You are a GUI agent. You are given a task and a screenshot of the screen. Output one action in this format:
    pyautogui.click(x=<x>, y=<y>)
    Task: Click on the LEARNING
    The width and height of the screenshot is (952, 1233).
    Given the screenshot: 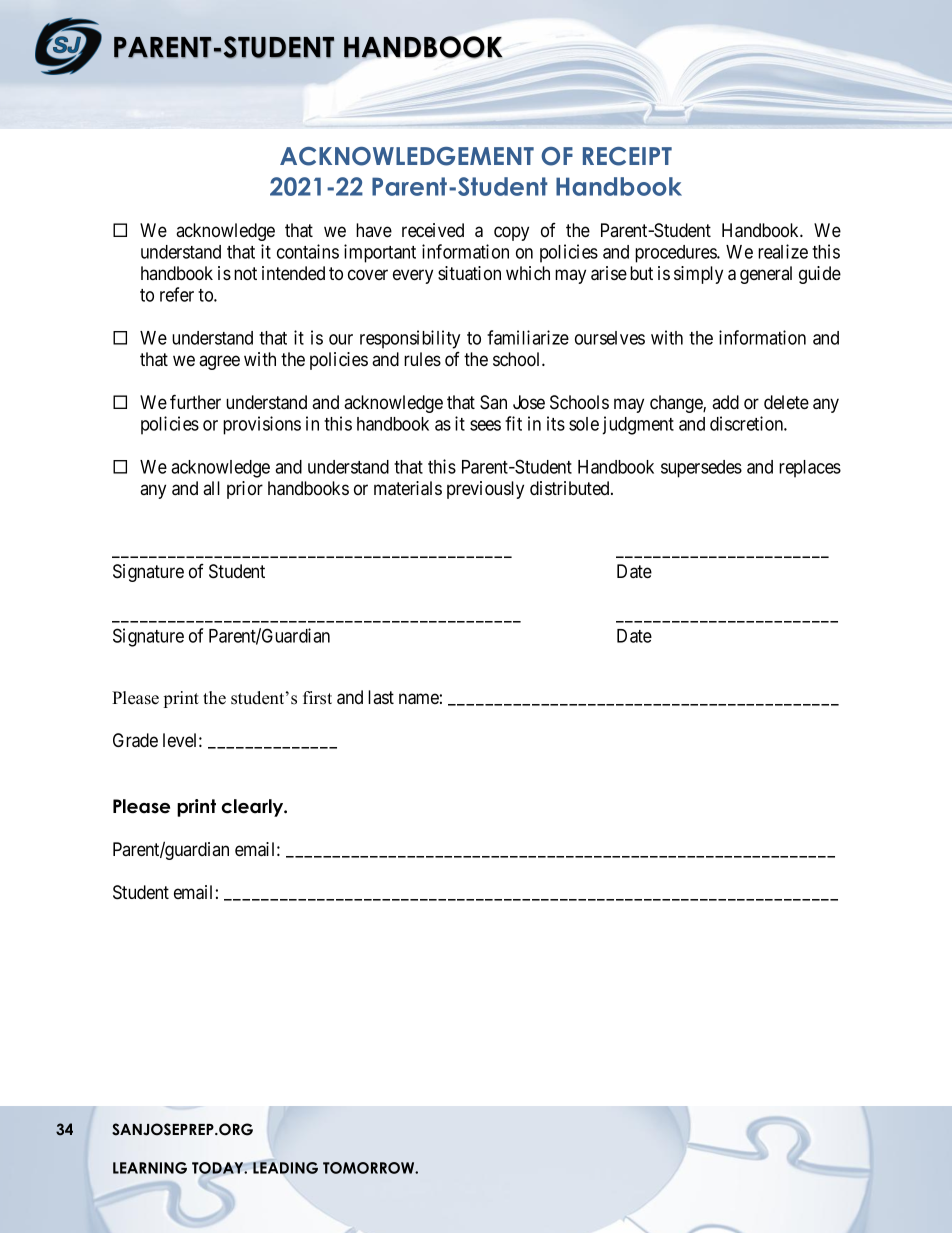 What is the action you would take?
    pyautogui.click(x=150, y=1168)
